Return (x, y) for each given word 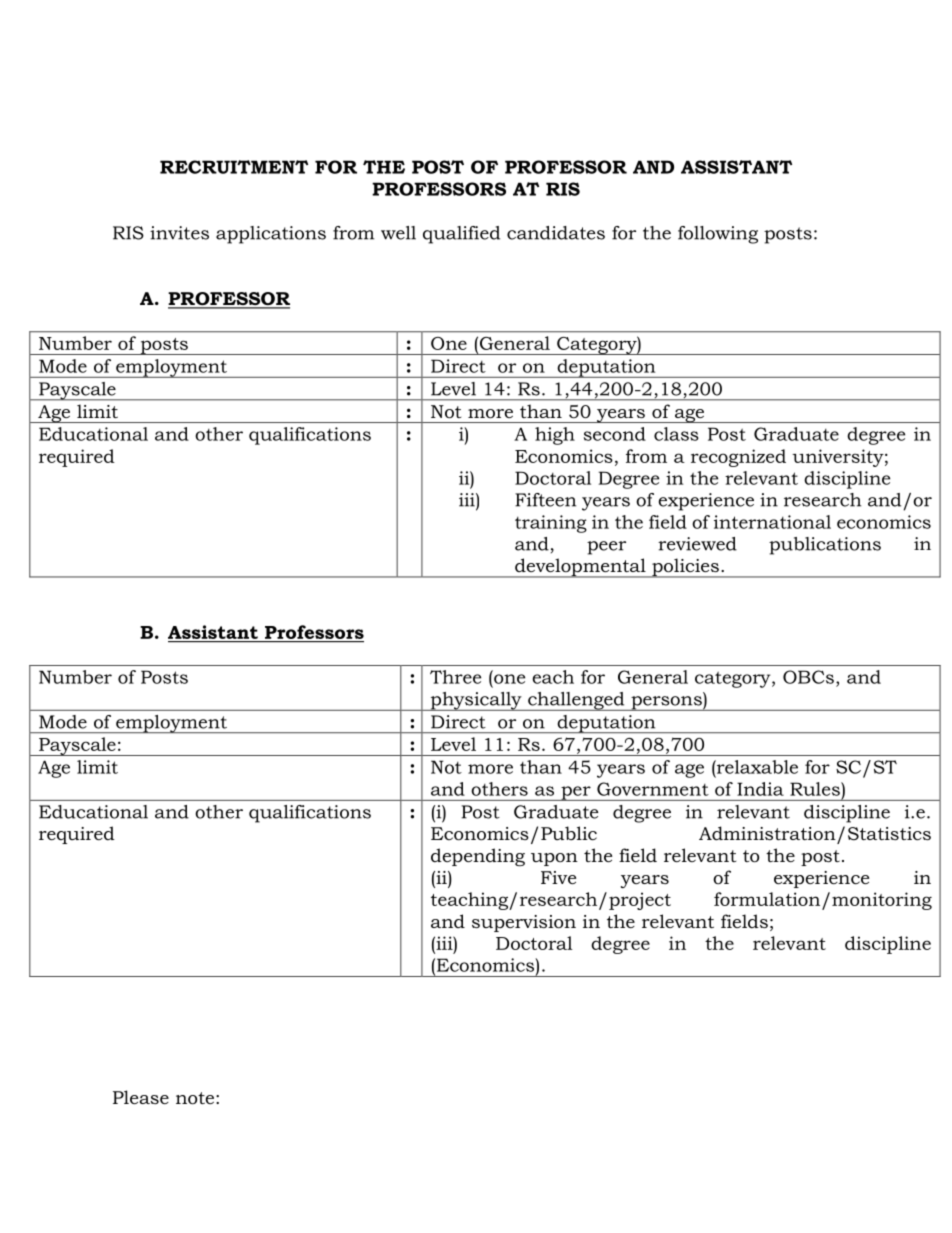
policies (685, 568)
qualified (461, 235)
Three (455, 677)
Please (141, 1097)
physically (476, 701)
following (718, 235)
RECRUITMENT (234, 167)
